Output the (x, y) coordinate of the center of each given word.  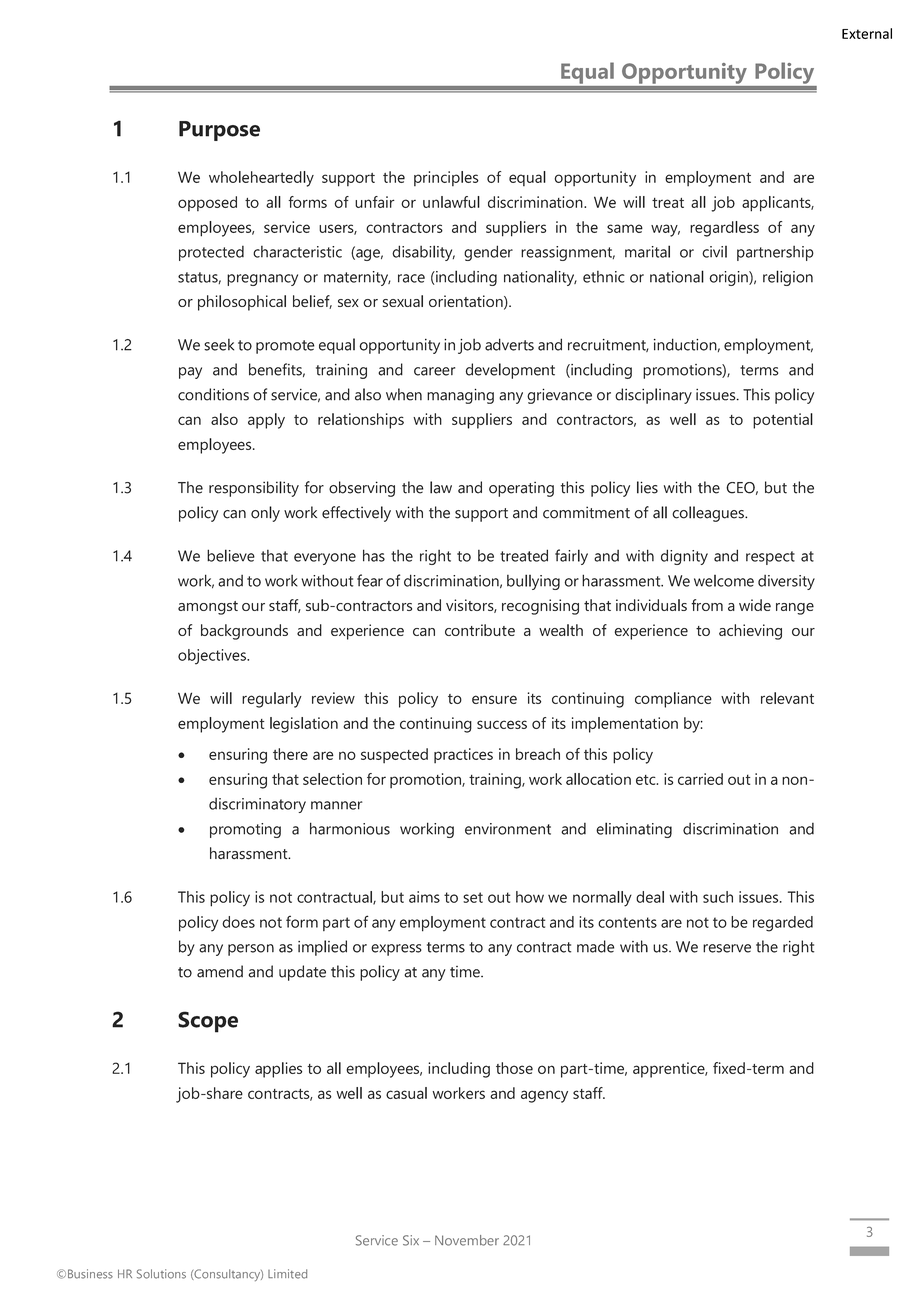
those (514, 1068)
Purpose (219, 131)
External (867, 33)
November (467, 1240)
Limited (287, 1274)
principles (446, 178)
